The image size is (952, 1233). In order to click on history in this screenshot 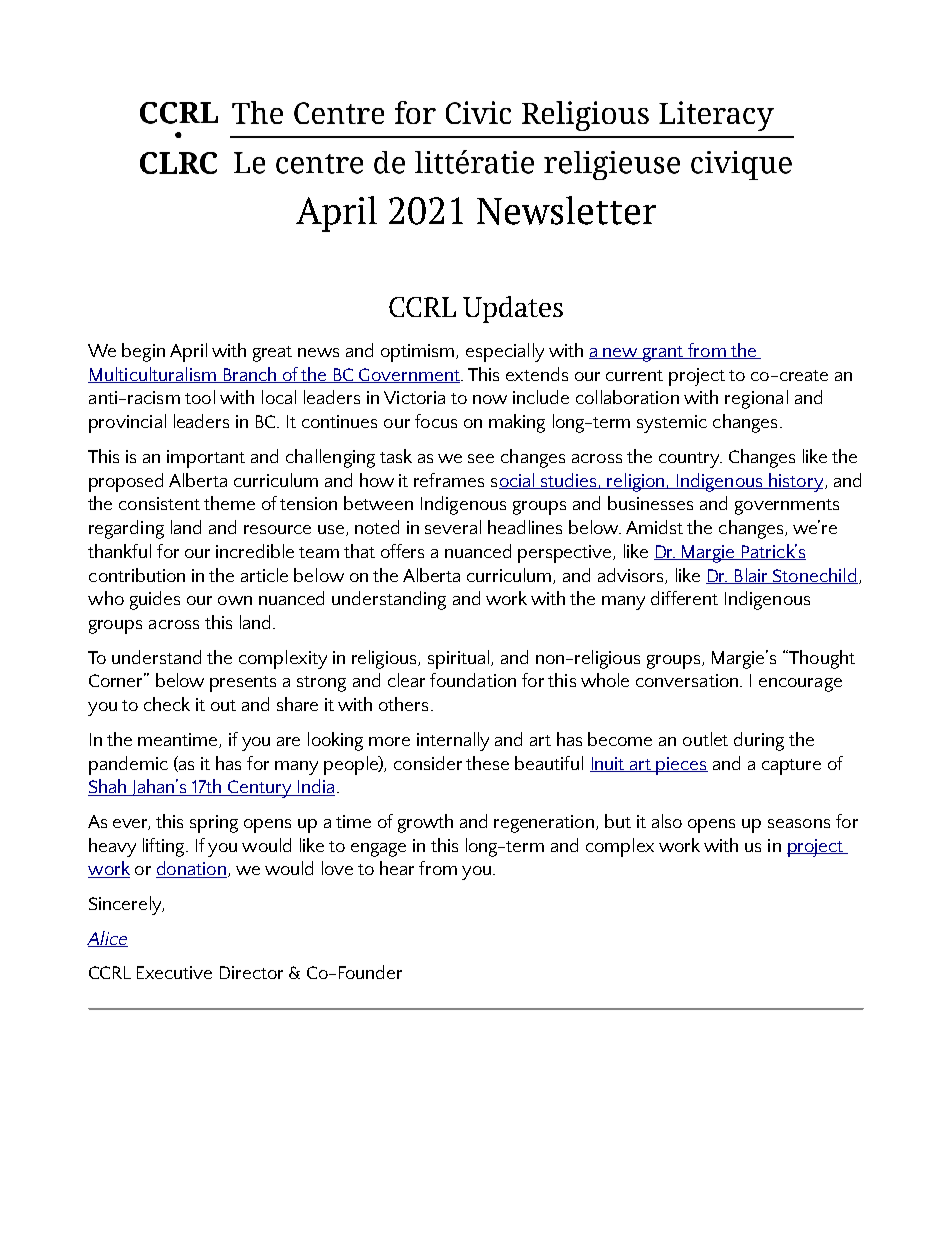, I will do `click(795, 482)`.
